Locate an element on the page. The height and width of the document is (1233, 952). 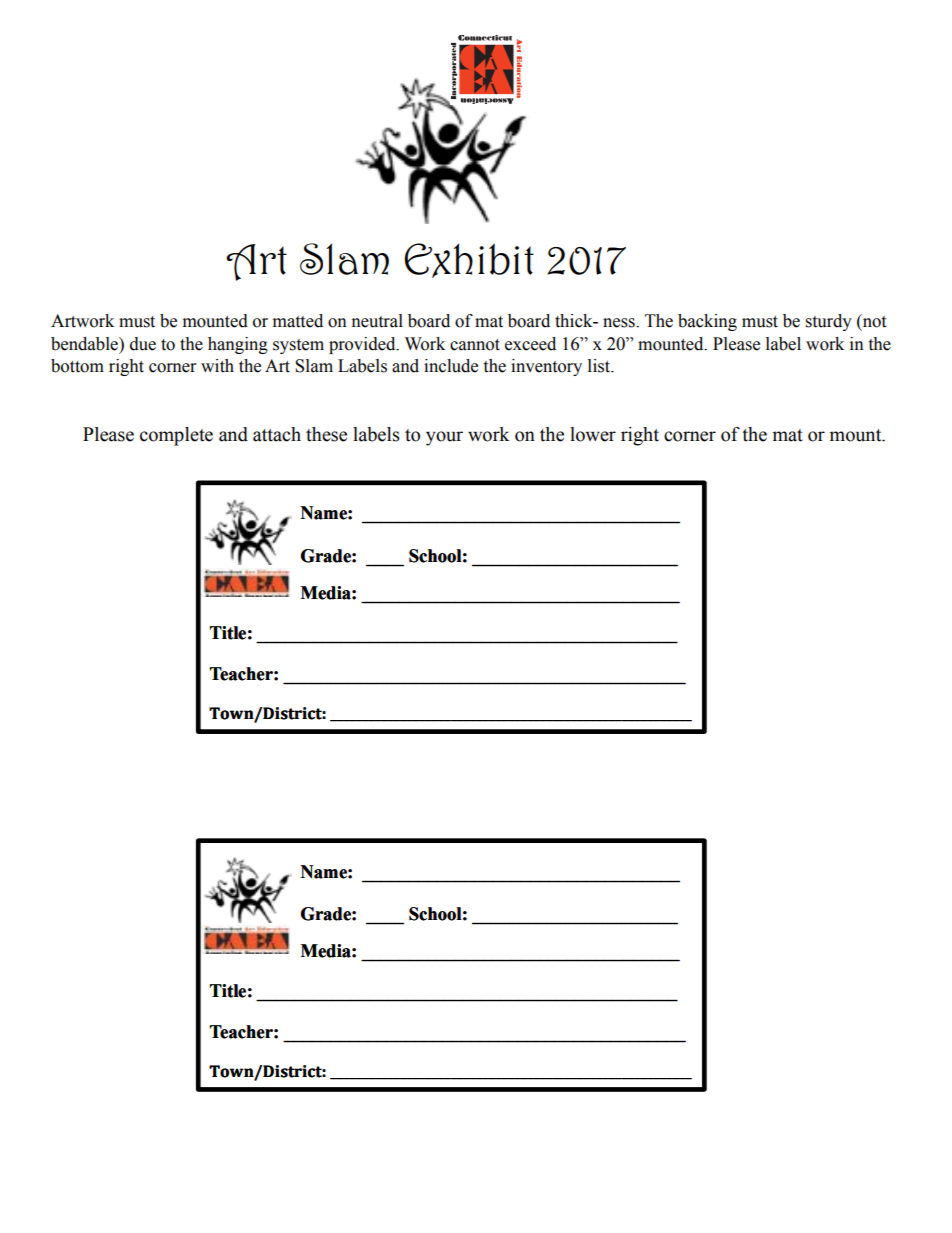
matted is located at coordinates (298, 321).
